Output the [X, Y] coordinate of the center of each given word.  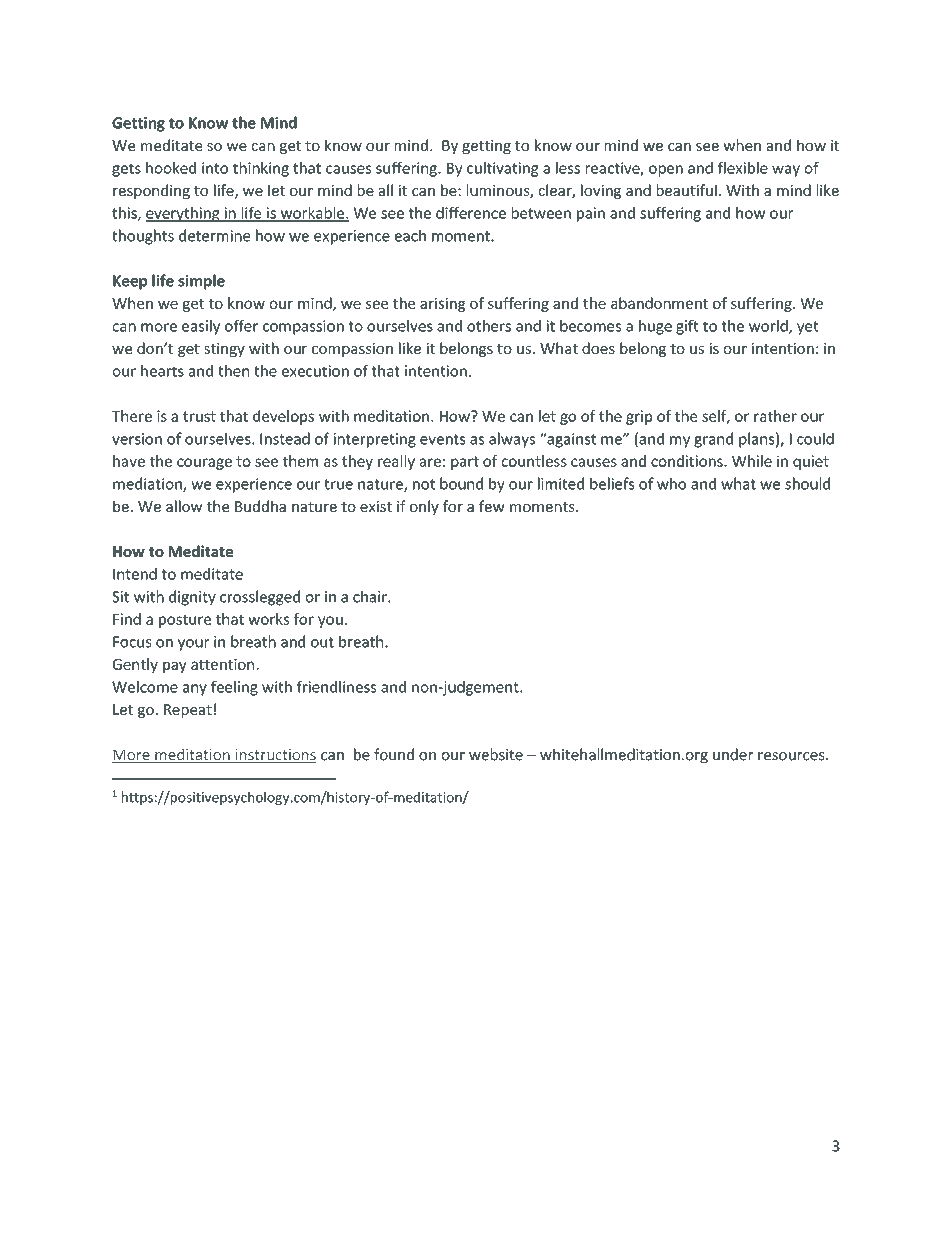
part [465, 463]
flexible [743, 168]
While [752, 461]
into [215, 168]
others [489, 326]
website [496, 754]
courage [204, 464]
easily [201, 327]
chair [371, 596]
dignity [192, 598]
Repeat [188, 711]
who [671, 483]
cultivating [503, 169]
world [769, 327]
